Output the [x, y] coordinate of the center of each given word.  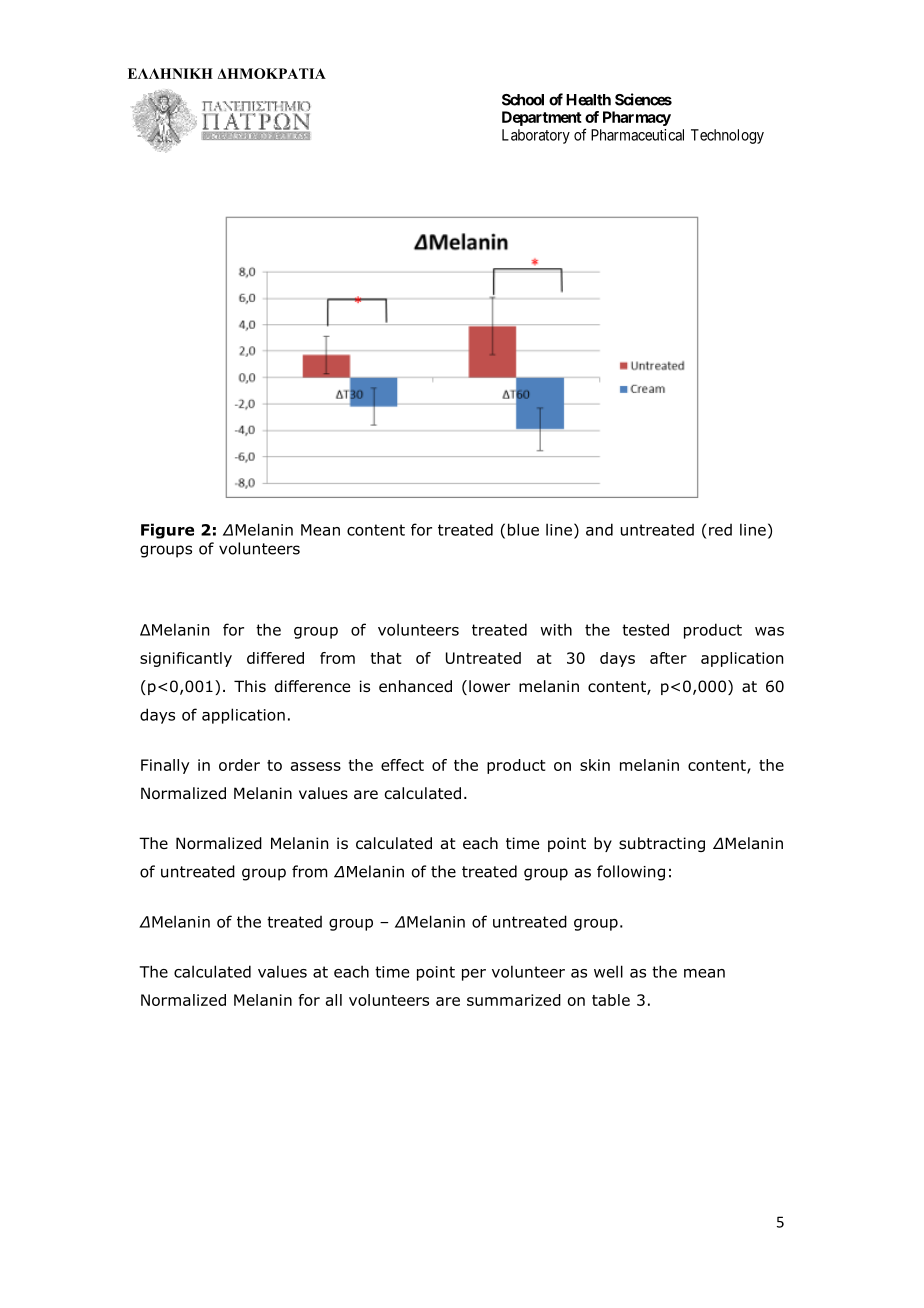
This [250, 686]
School [523, 100]
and [599, 529]
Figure [167, 531]
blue [523, 529]
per [474, 975]
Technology [727, 136]
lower [489, 686]
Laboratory [536, 136]
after [668, 658]
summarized [514, 1000]
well [608, 971]
